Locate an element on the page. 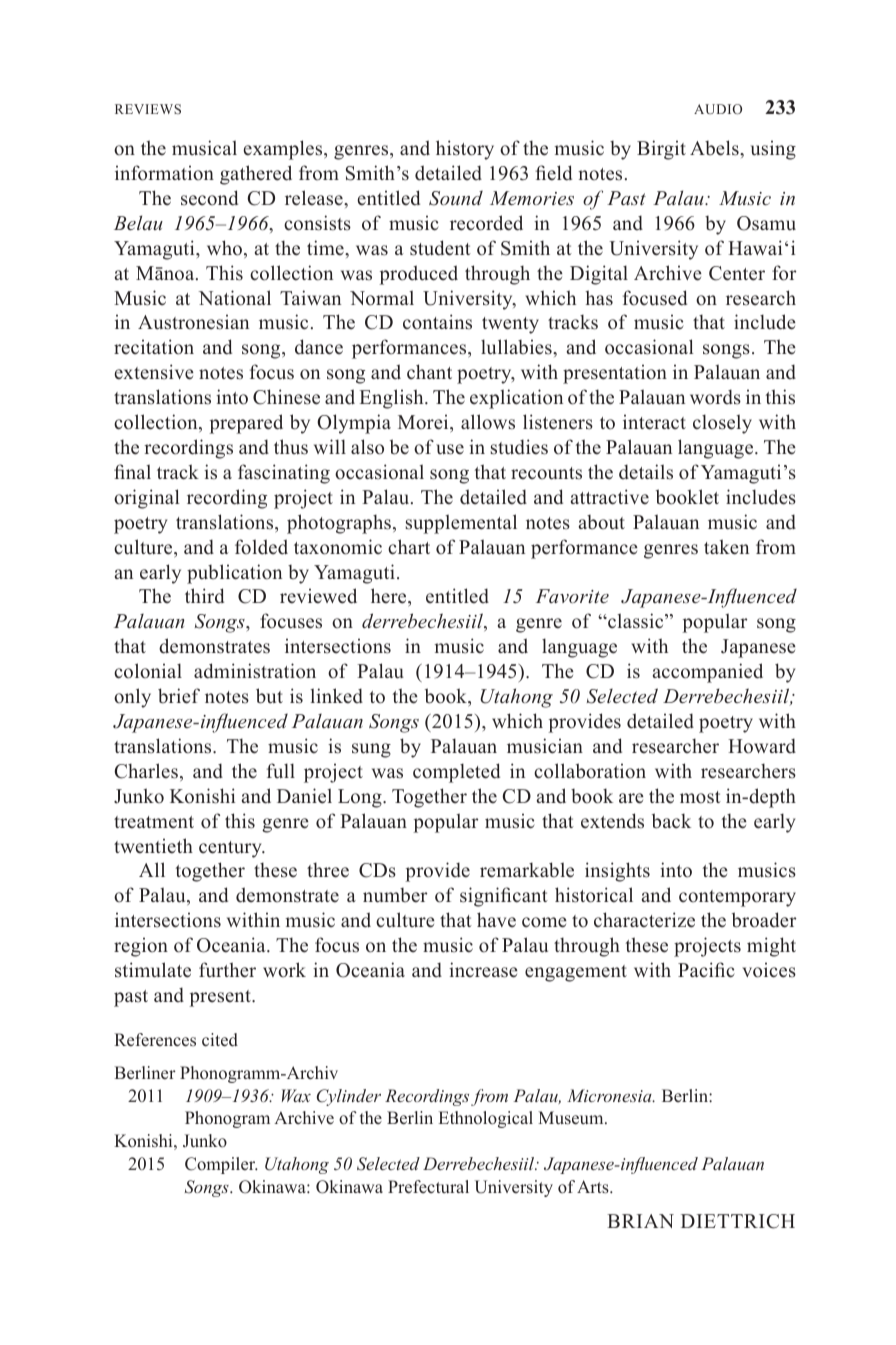  Prefectural is located at coordinates (428, 1187).
